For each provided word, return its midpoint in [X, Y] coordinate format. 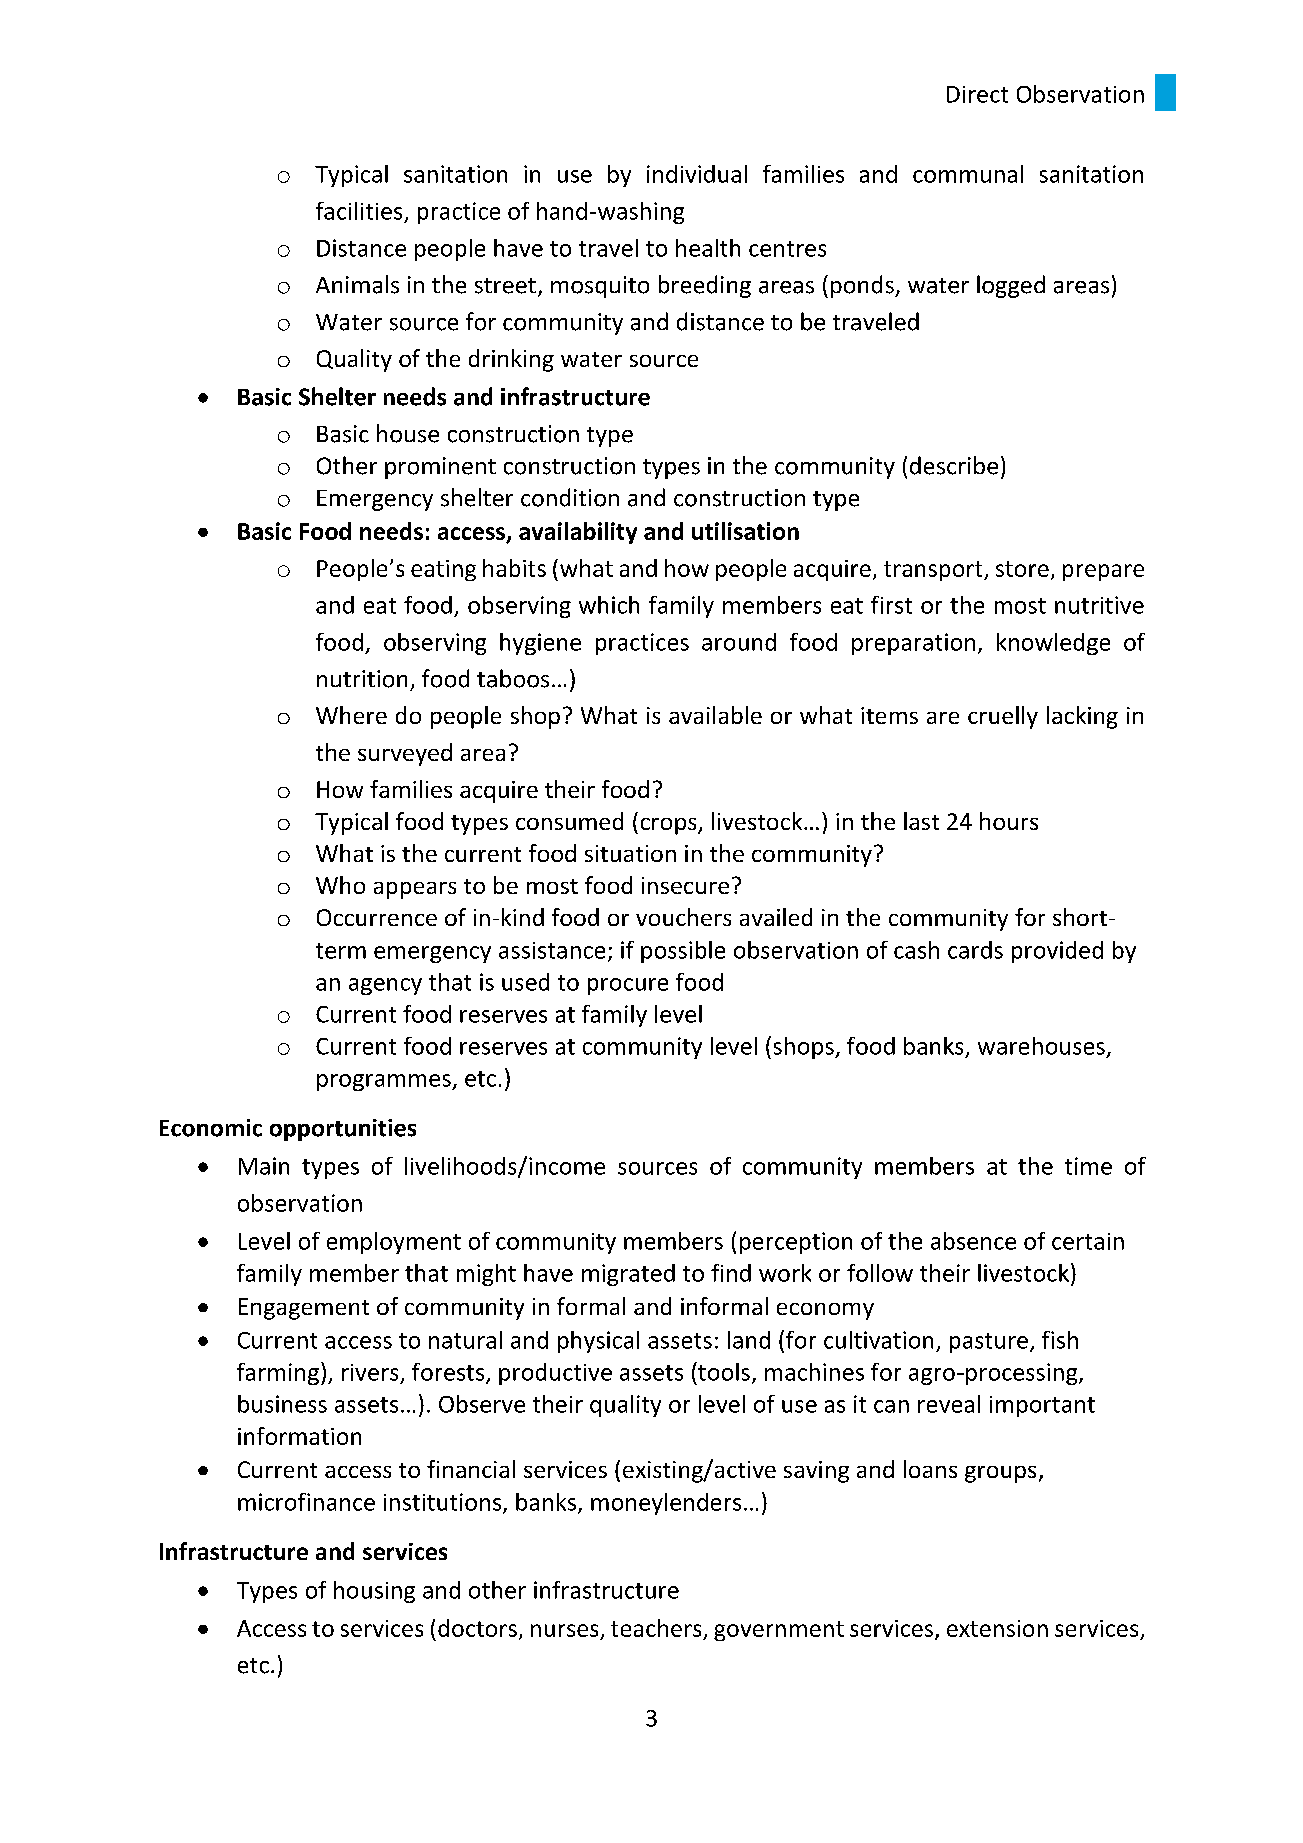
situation [630, 853]
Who [340, 885]
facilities [359, 211]
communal [968, 174]
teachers [656, 1628]
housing [374, 1592]
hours [1009, 821]
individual [697, 174]
